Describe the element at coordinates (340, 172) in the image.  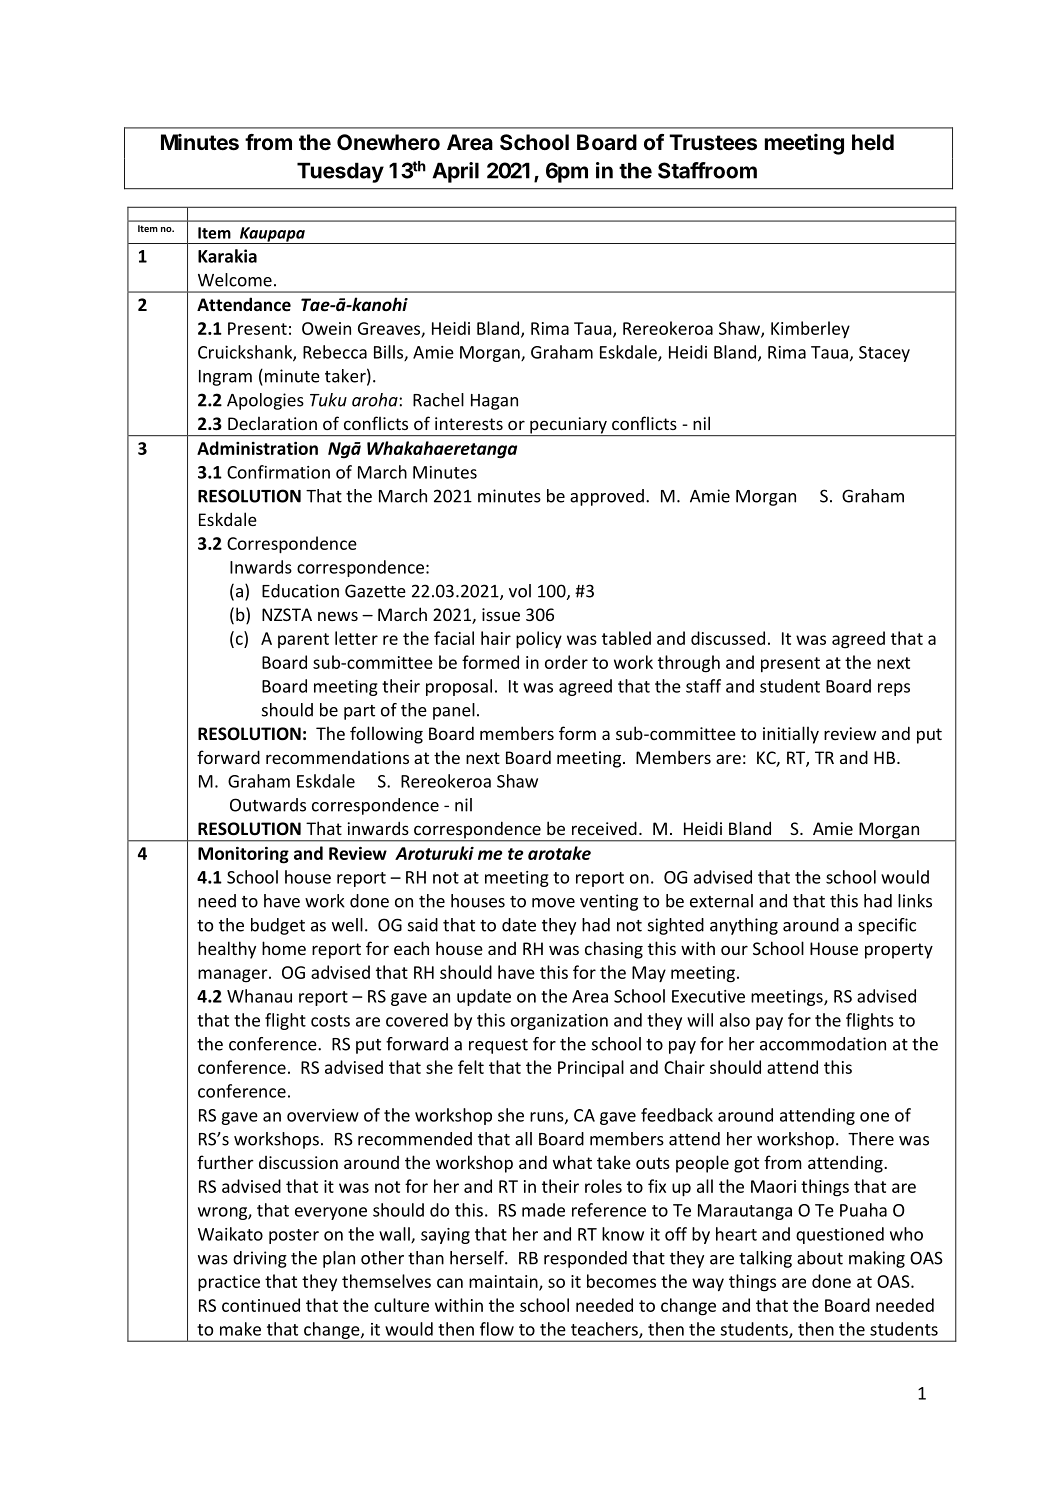
I see `Tuesday` at that location.
